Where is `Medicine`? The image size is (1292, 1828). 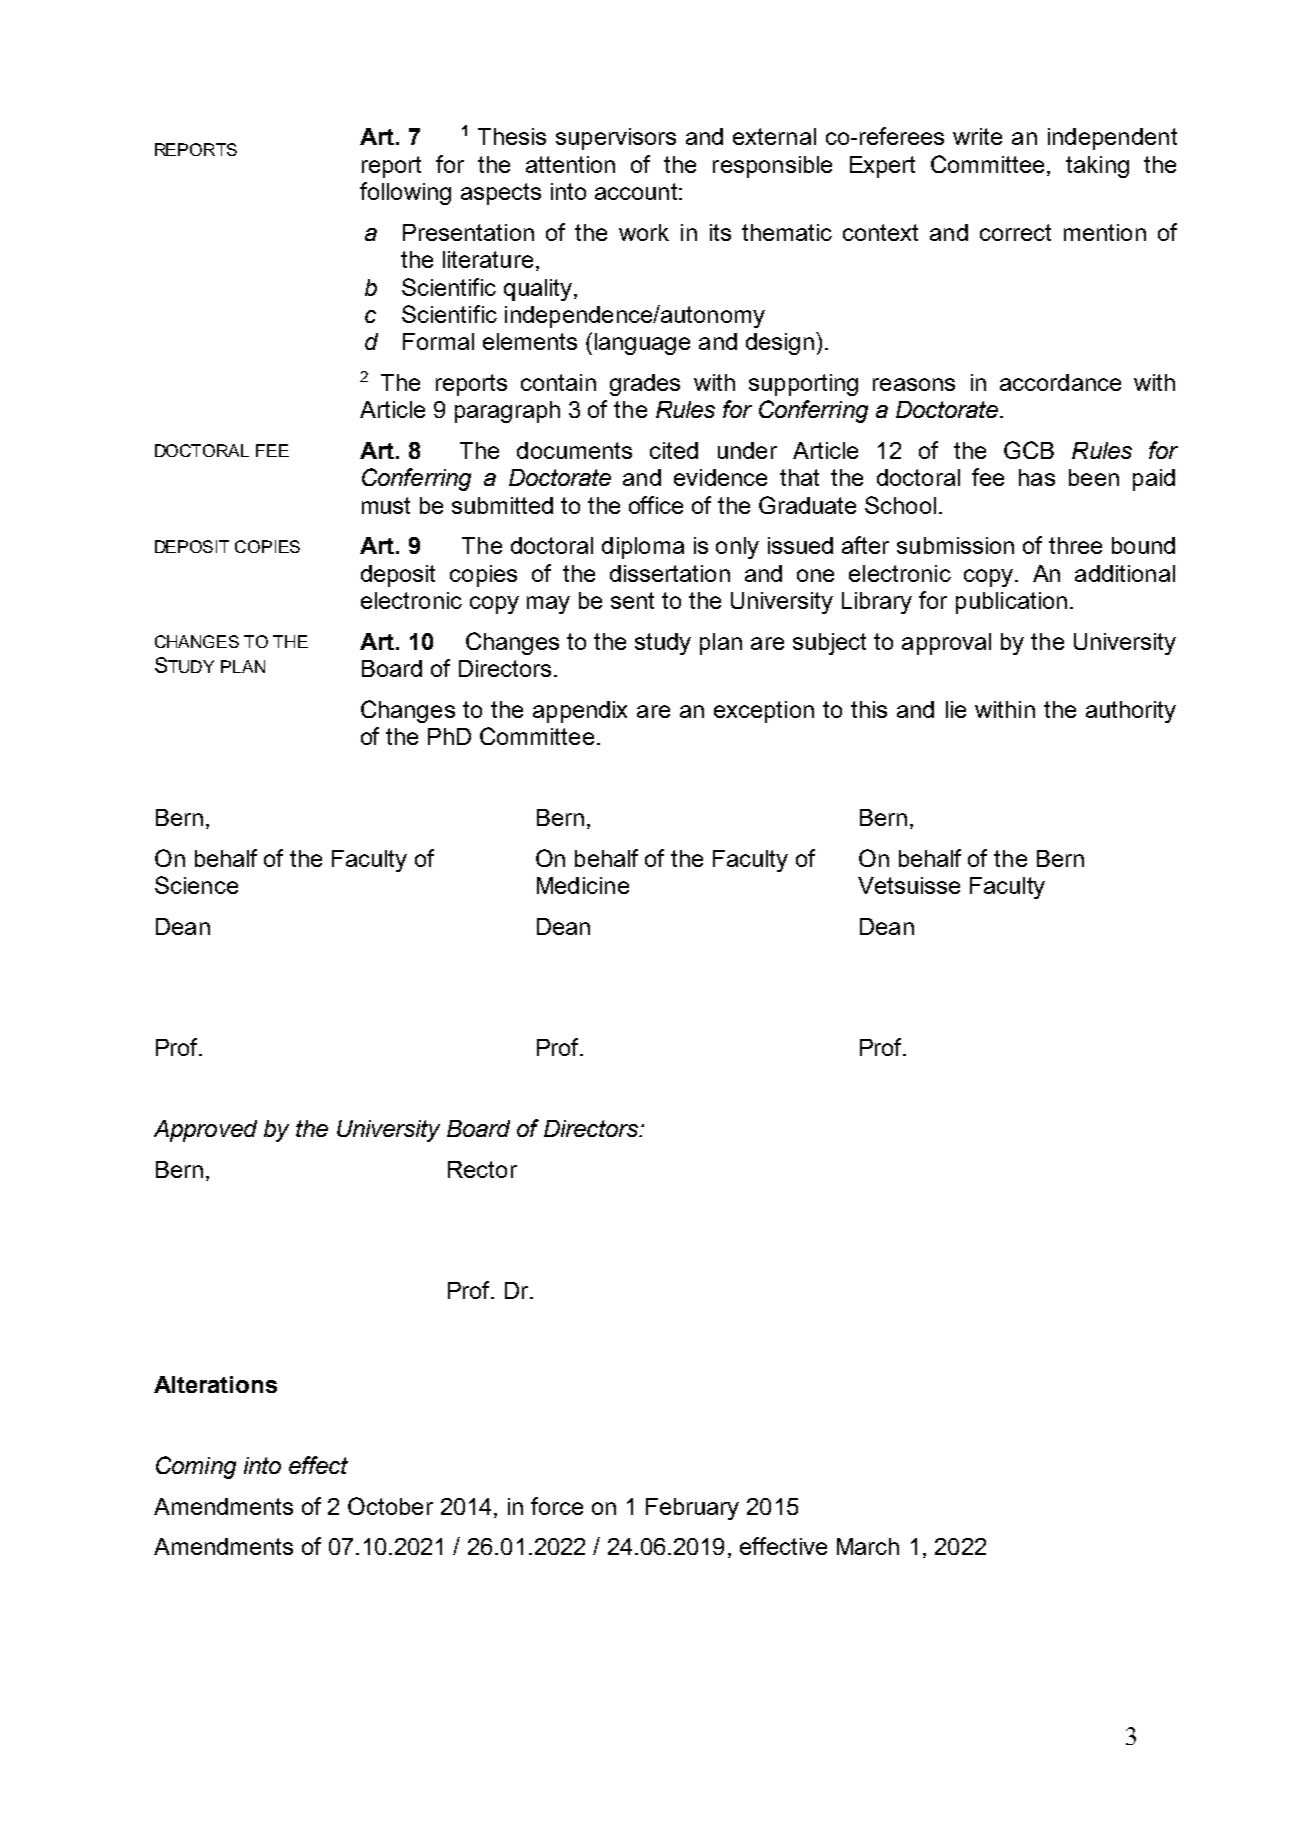 Medicine is located at coordinates (583, 885).
